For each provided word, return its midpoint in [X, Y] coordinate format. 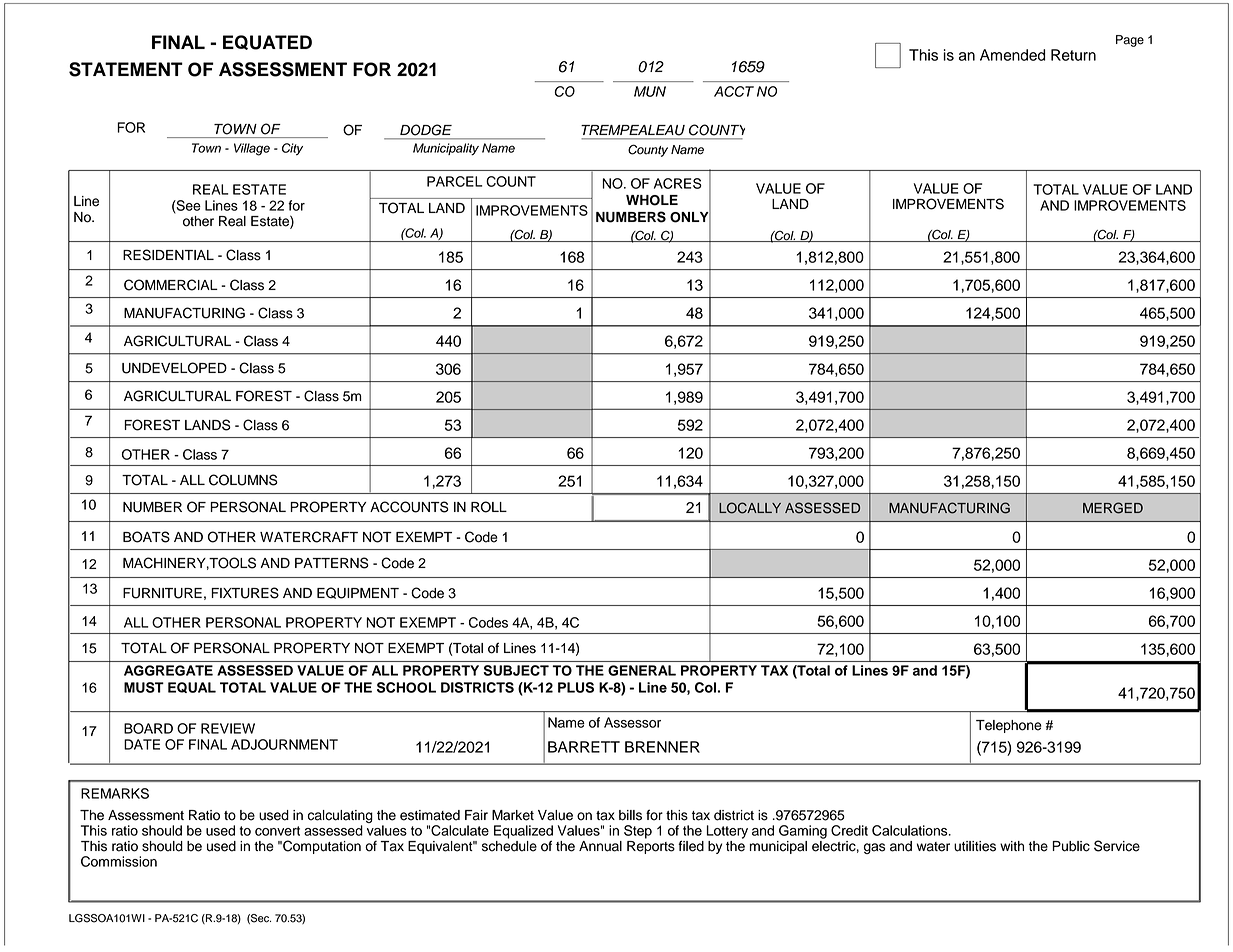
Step [638, 832]
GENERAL [642, 670]
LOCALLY [750, 508]
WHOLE [652, 200]
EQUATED [267, 42]
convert [277, 831]
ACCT [734, 91]
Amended [1013, 55]
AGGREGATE [168, 670]
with [1012, 846]
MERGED [1113, 508]
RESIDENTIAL [168, 255]
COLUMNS [243, 480]
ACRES [678, 183]
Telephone [1009, 726]
